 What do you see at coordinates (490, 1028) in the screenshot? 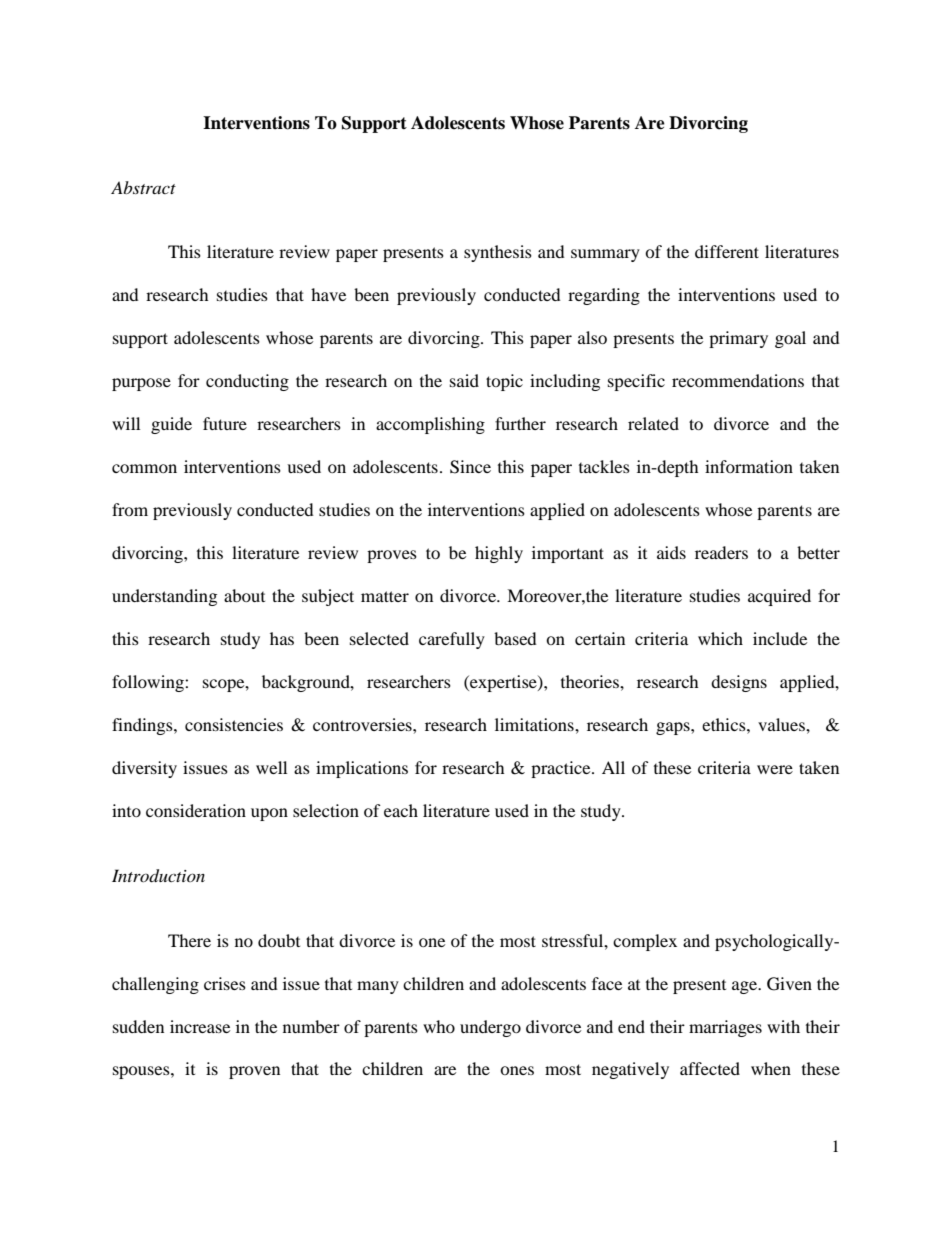
I see `undergo` at bounding box center [490, 1028].
